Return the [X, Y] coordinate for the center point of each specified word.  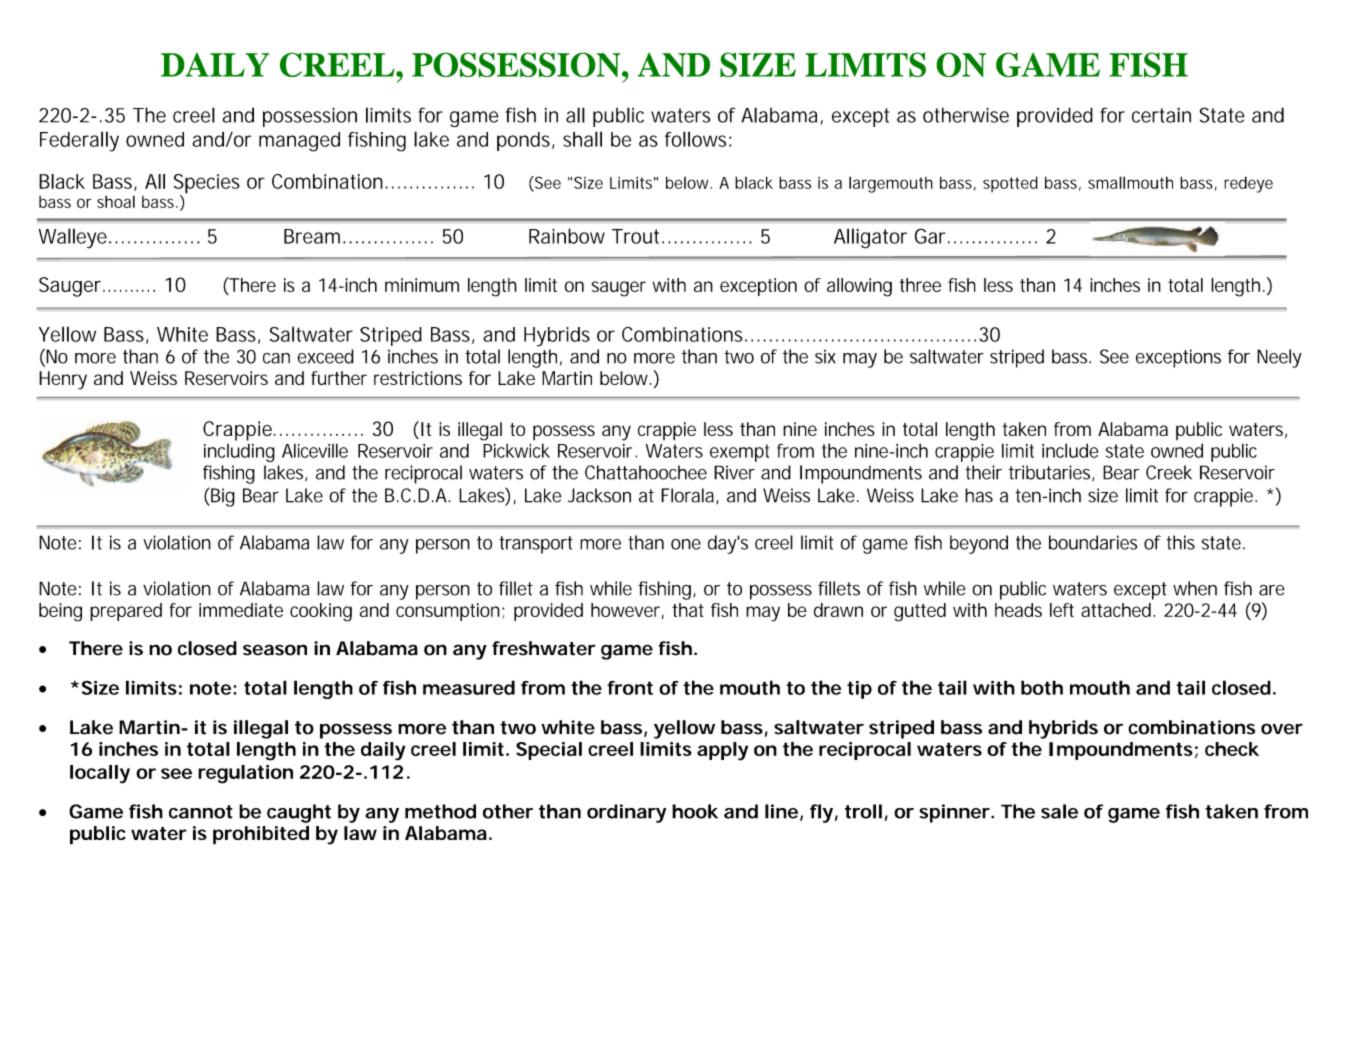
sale [1059, 811]
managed [299, 142]
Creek [1169, 472]
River [734, 472]
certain [1161, 115]
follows [697, 139]
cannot [201, 812]
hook [695, 811]
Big [223, 497]
